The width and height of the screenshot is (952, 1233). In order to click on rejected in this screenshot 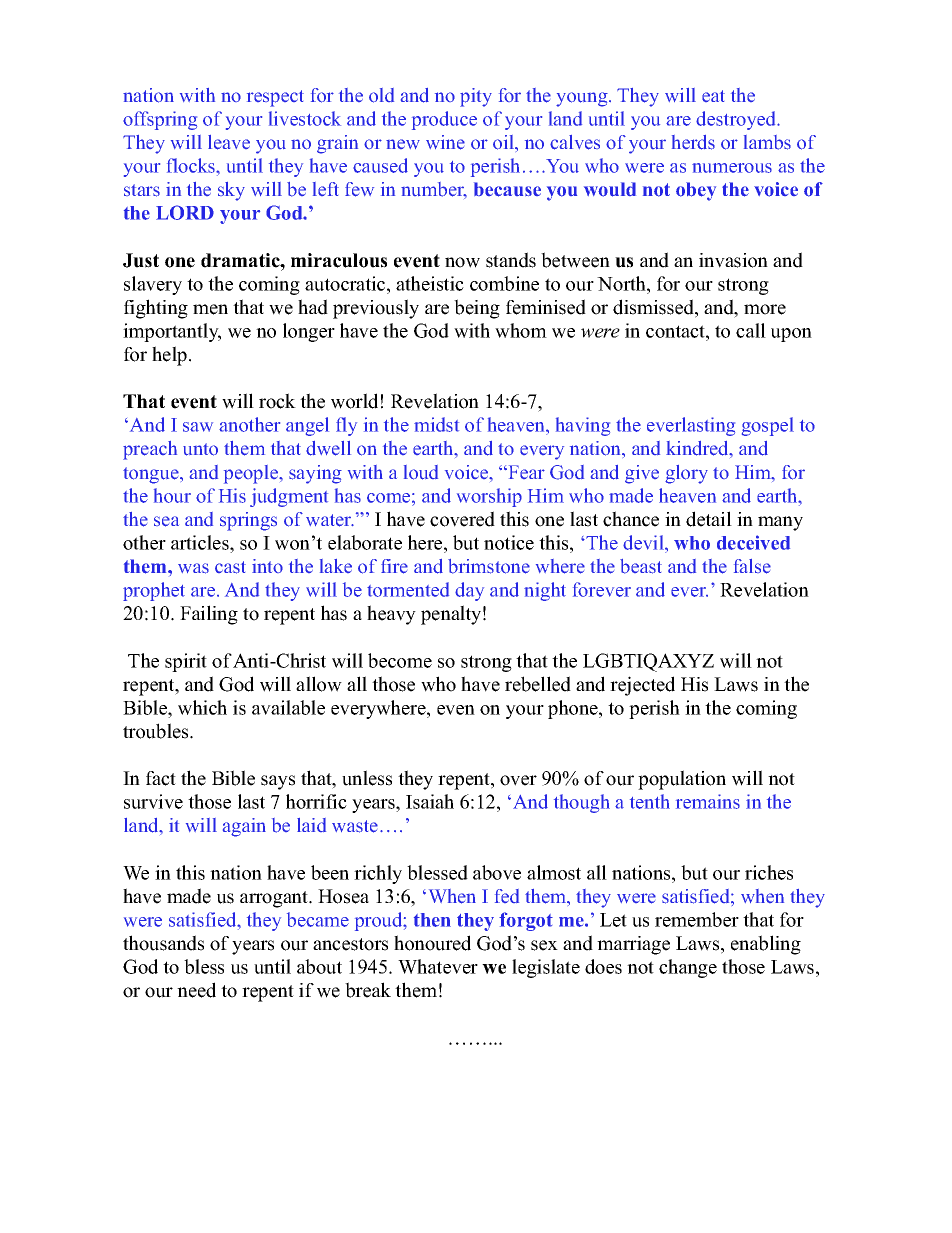, I will do `click(642, 686)`.
